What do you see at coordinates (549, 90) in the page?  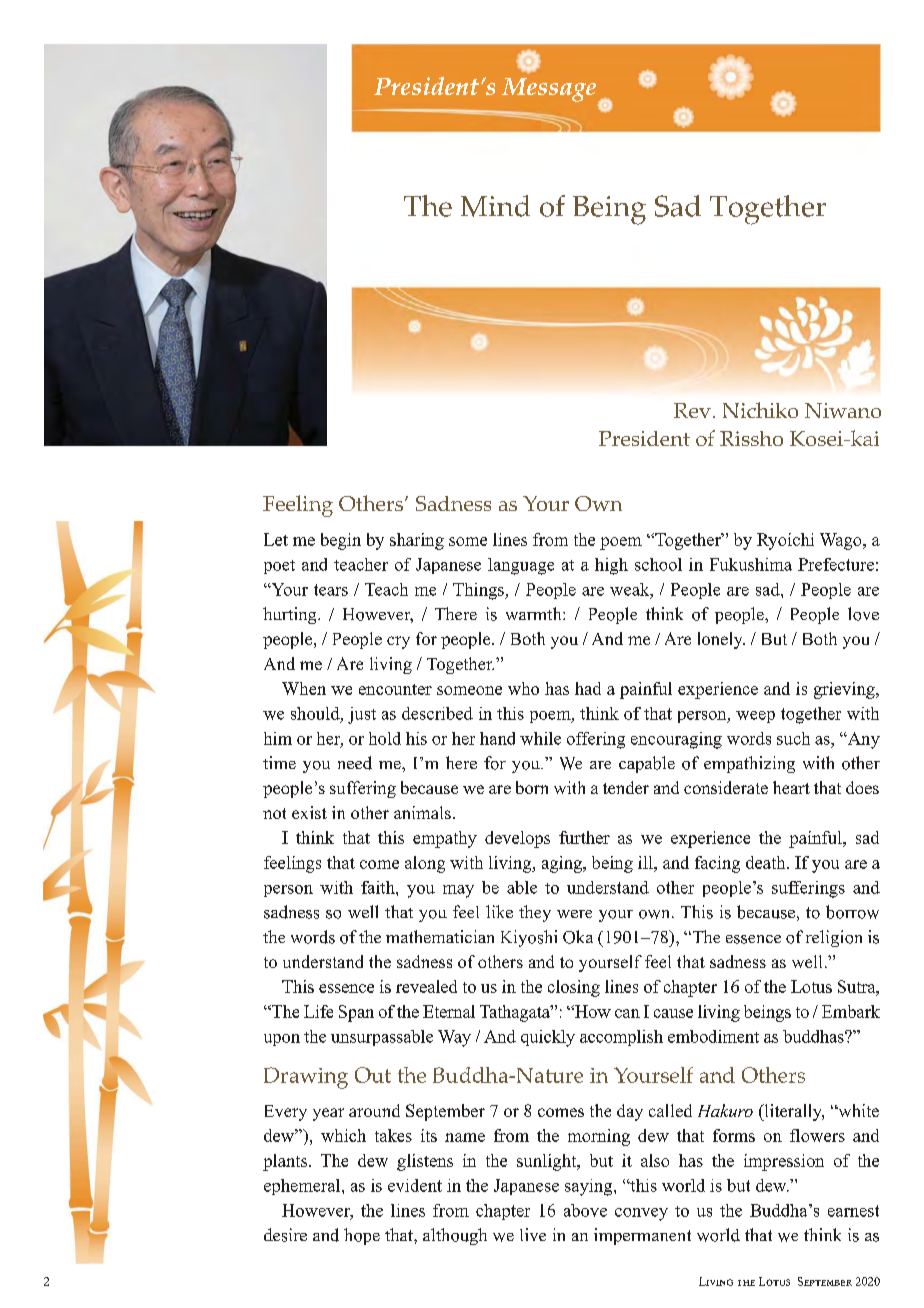 I see `Message` at bounding box center [549, 90].
